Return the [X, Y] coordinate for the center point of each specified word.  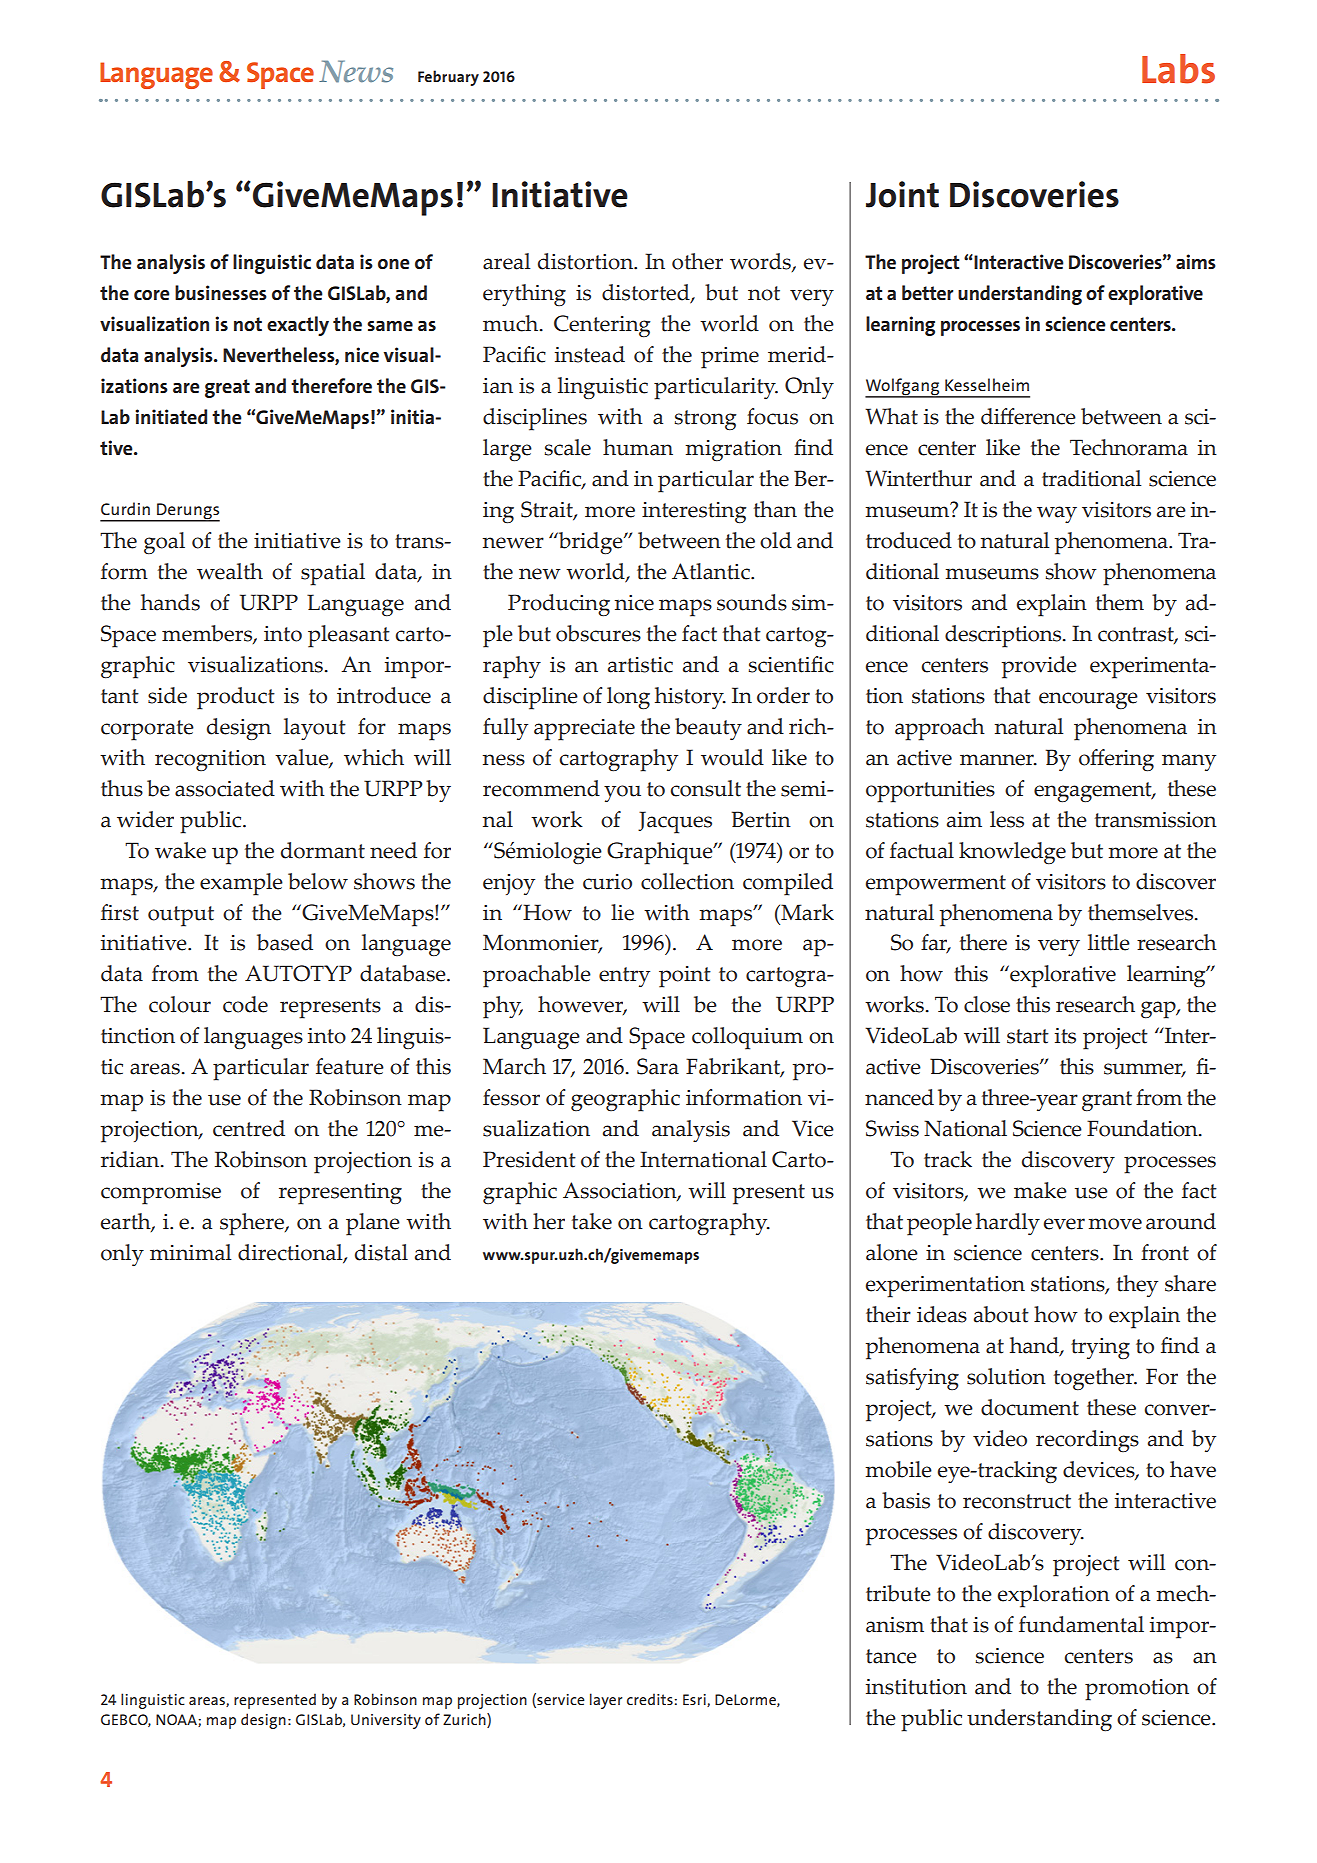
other [697, 261]
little [1109, 942]
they [1137, 1286]
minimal [190, 1252]
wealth [230, 571]
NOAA [177, 1720]
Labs [1178, 69]
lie [622, 912]
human [638, 447]
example [241, 884]
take [592, 1221]
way [1057, 514]
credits [651, 1699]
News [356, 71]
